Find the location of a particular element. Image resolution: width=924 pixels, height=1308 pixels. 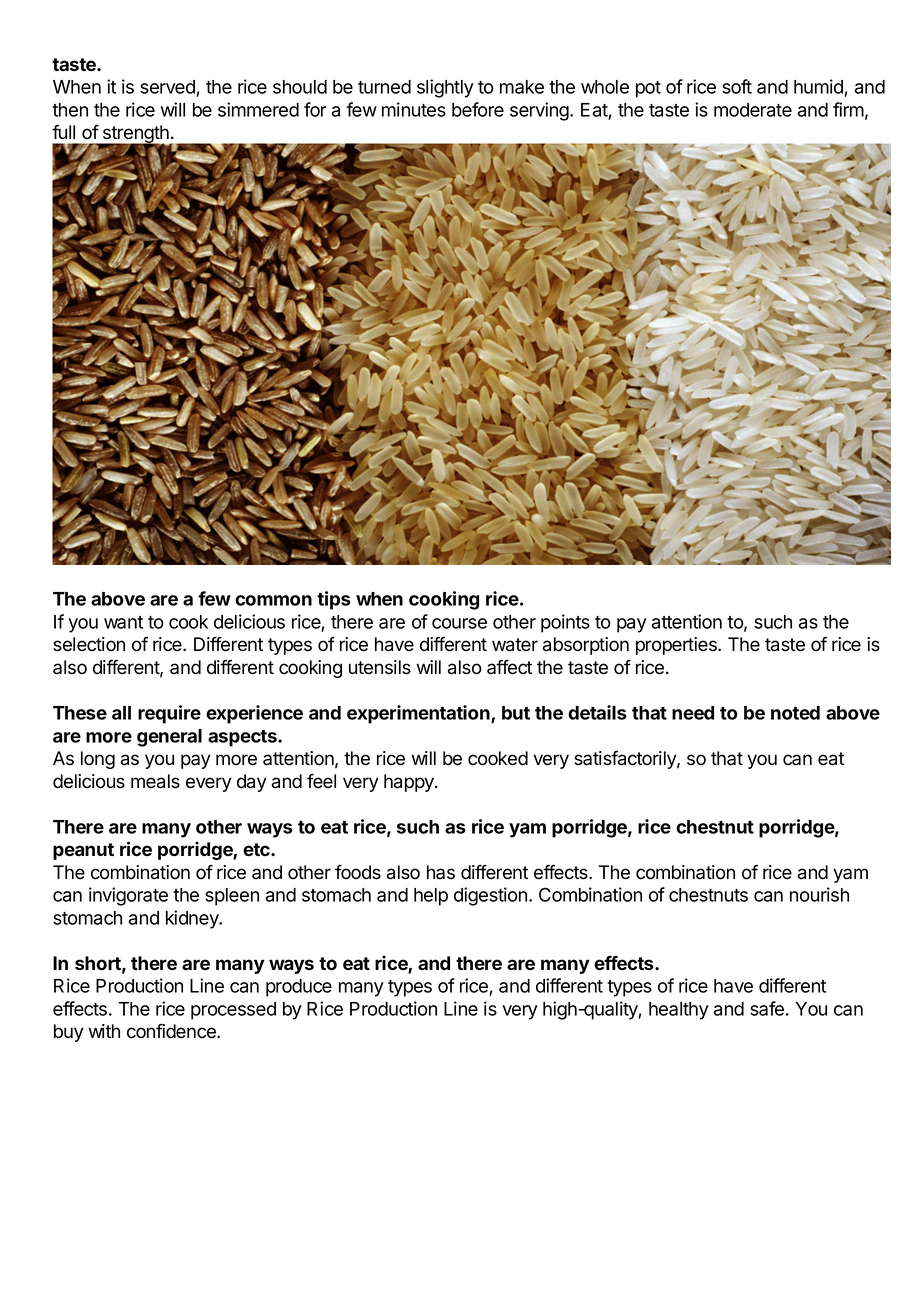

confidence is located at coordinates (172, 1031).
